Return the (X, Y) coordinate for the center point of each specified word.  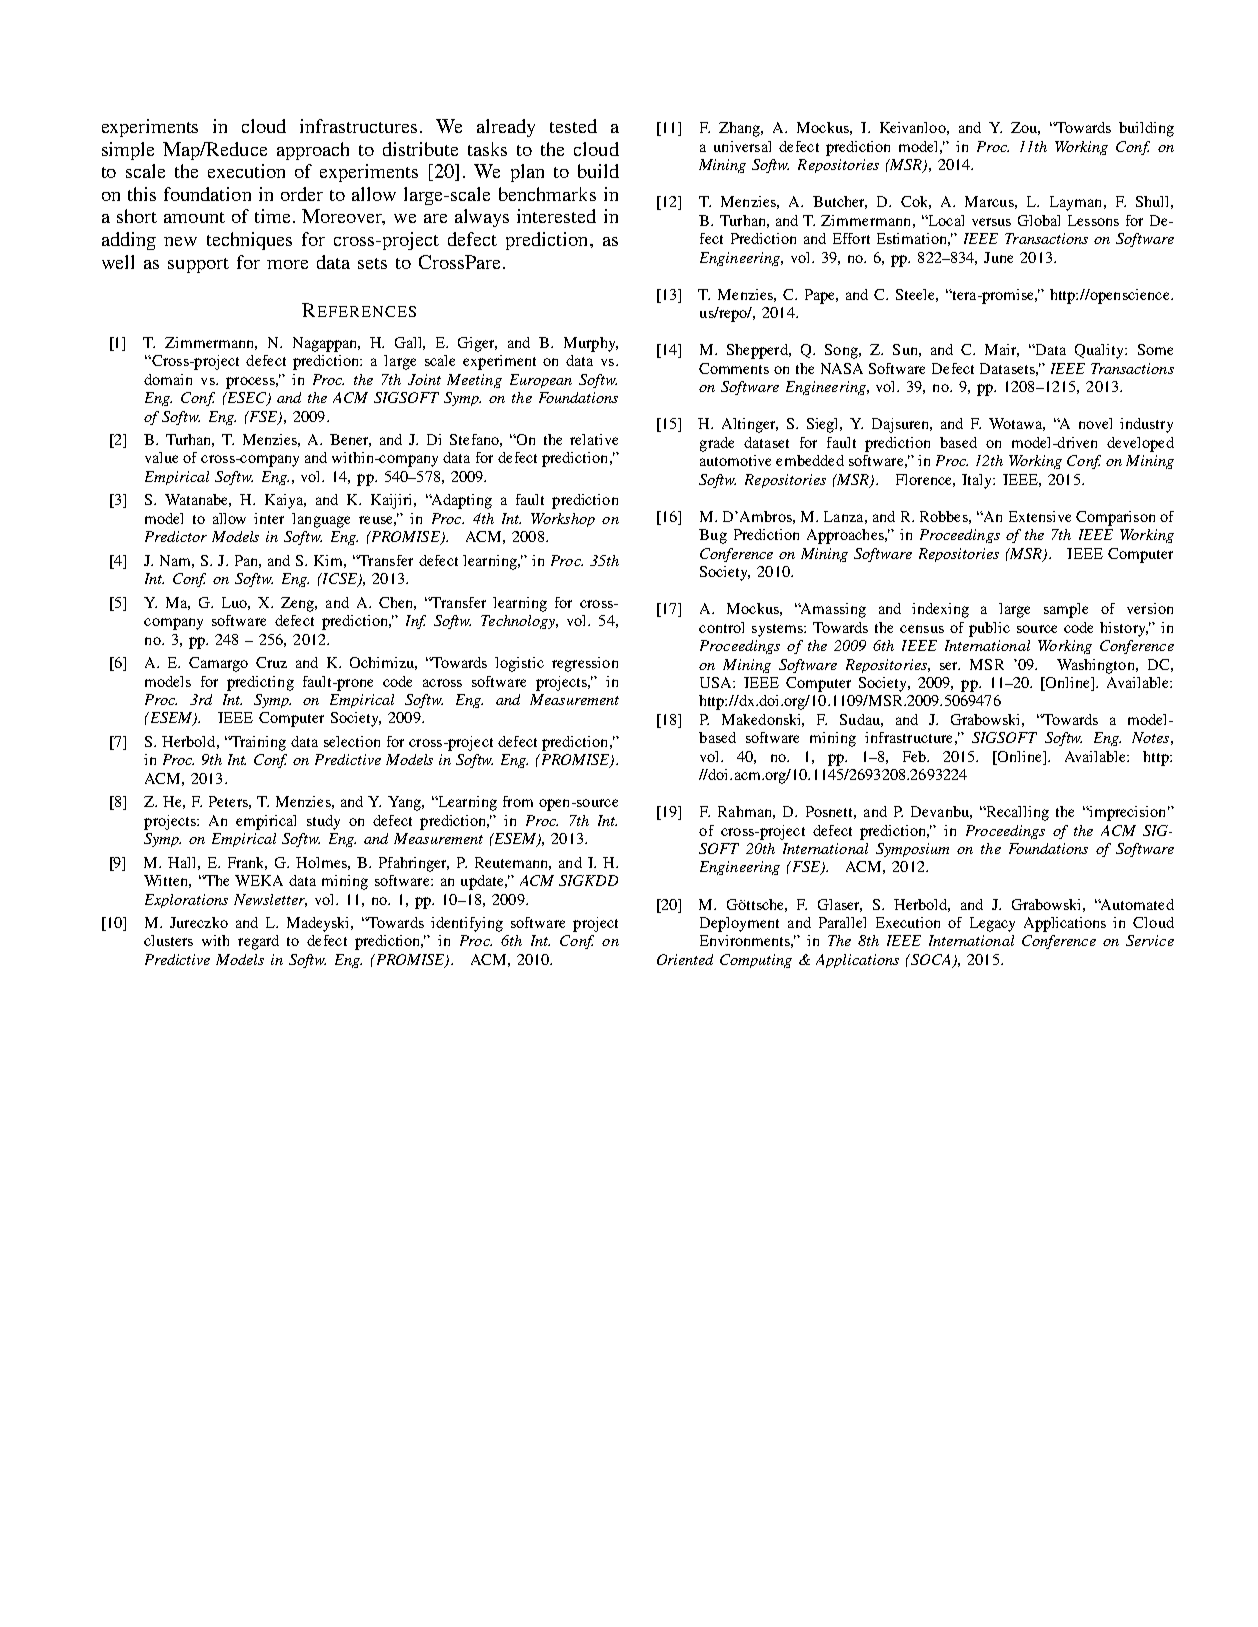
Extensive (1040, 516)
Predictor (176, 536)
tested (573, 126)
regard (258, 942)
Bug (713, 536)
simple (128, 151)
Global (1039, 220)
